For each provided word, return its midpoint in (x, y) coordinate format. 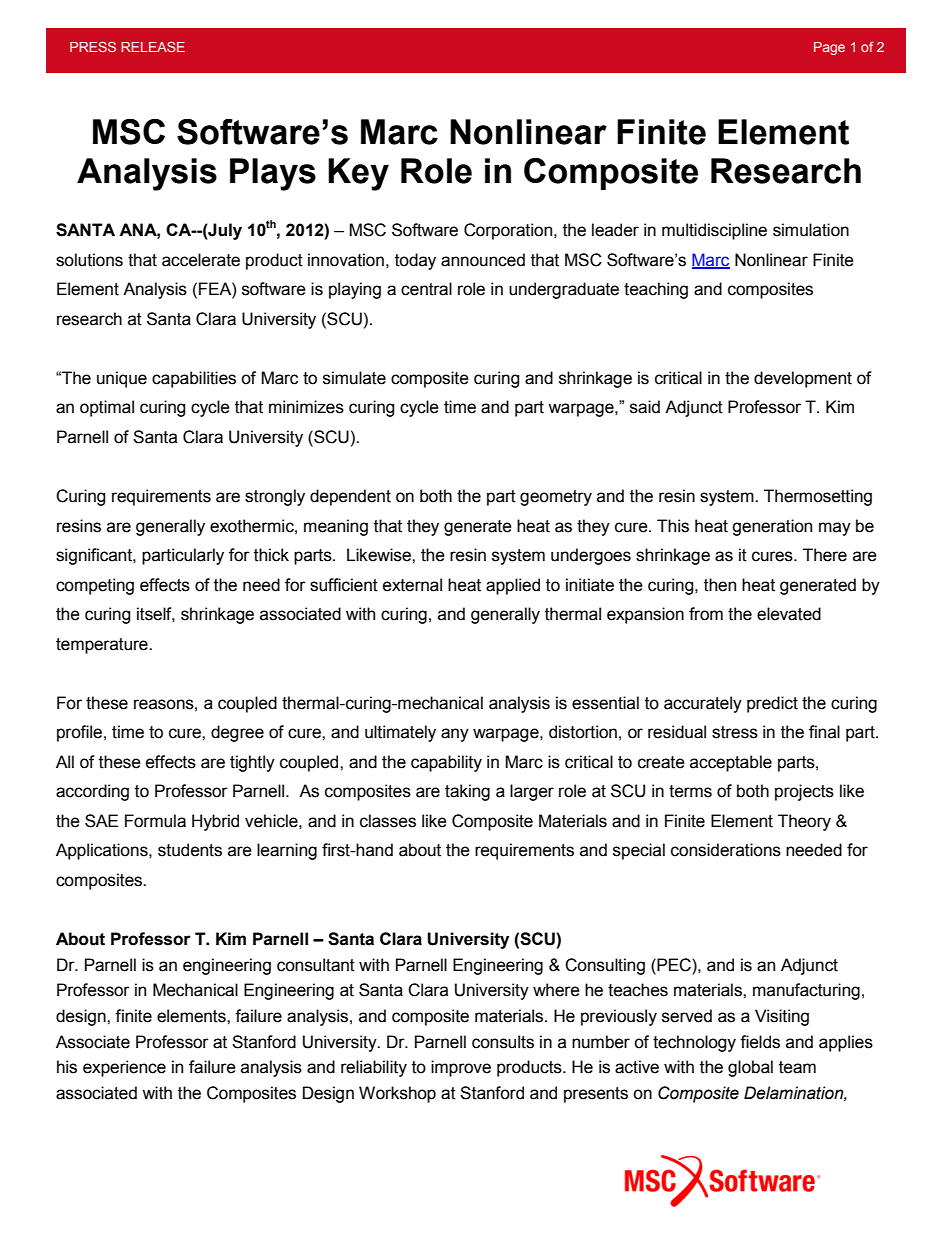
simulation (811, 230)
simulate (354, 378)
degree (237, 733)
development (803, 379)
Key (358, 174)
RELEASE (153, 46)
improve (461, 1068)
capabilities (194, 379)
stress (735, 732)
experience (124, 1068)
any (455, 735)
